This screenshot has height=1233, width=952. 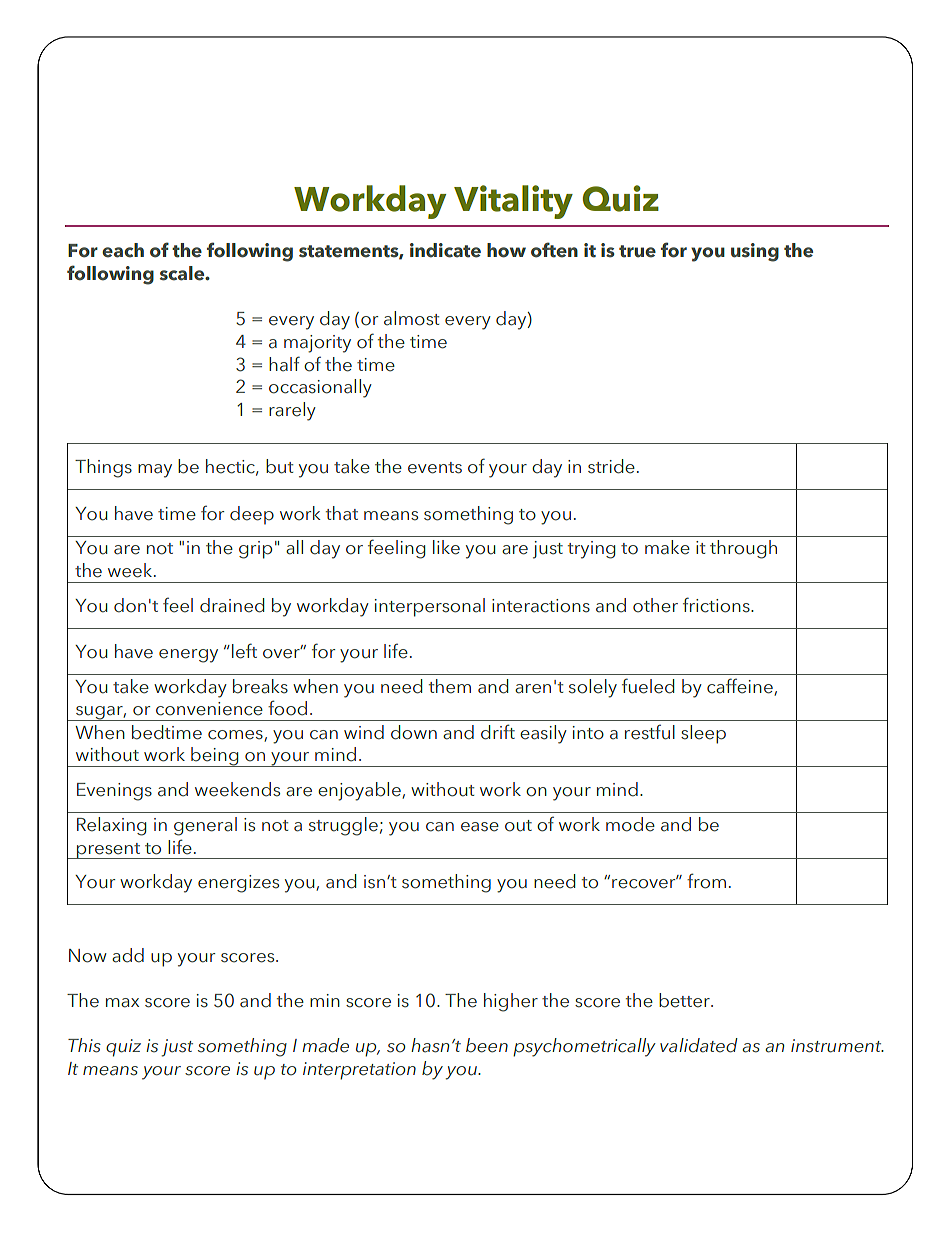 What do you see at coordinates (717, 605) in the screenshot?
I see `frictions` at bounding box center [717, 605].
